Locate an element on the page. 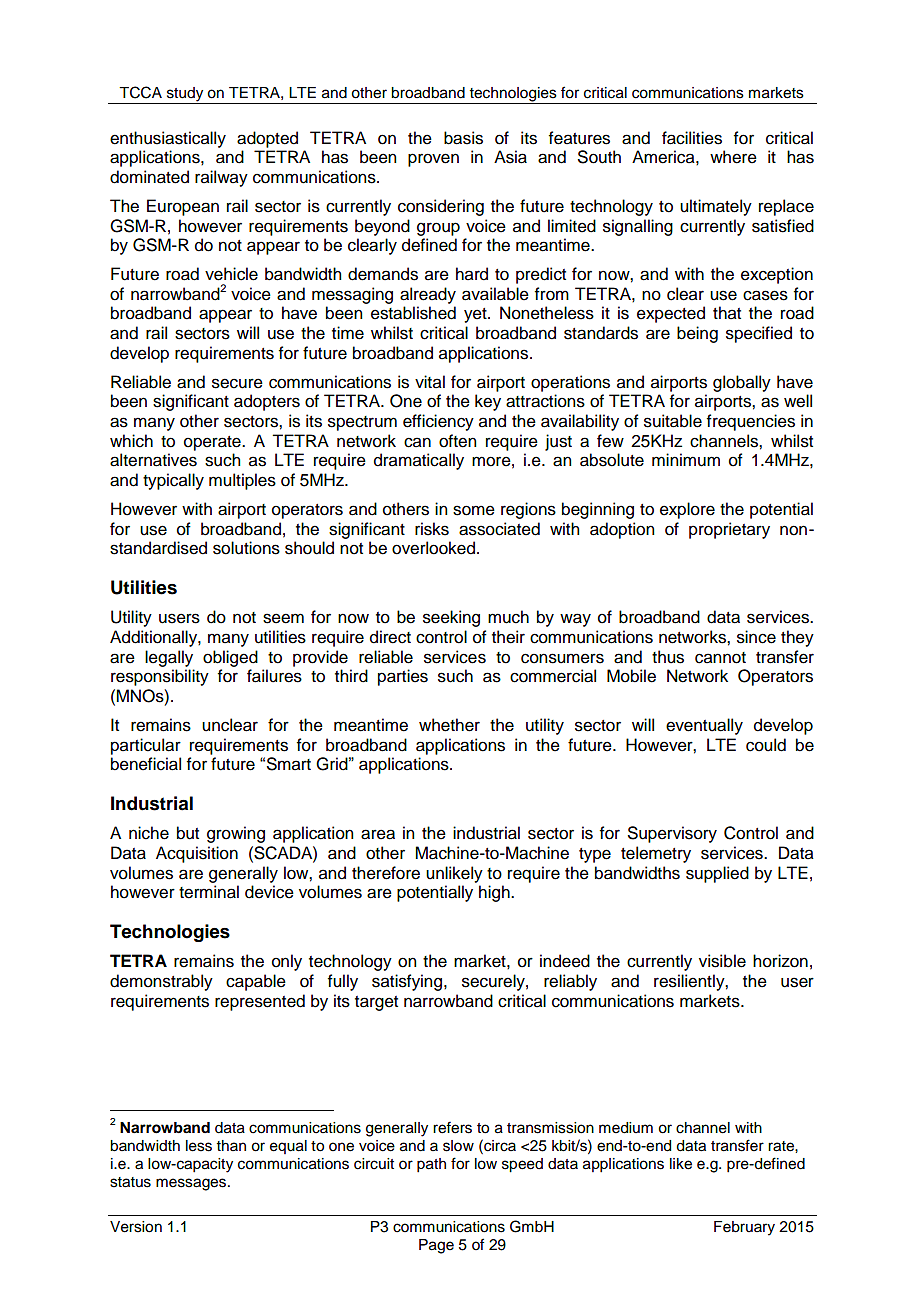 This page has width=924, height=1308. basis is located at coordinates (463, 138).
